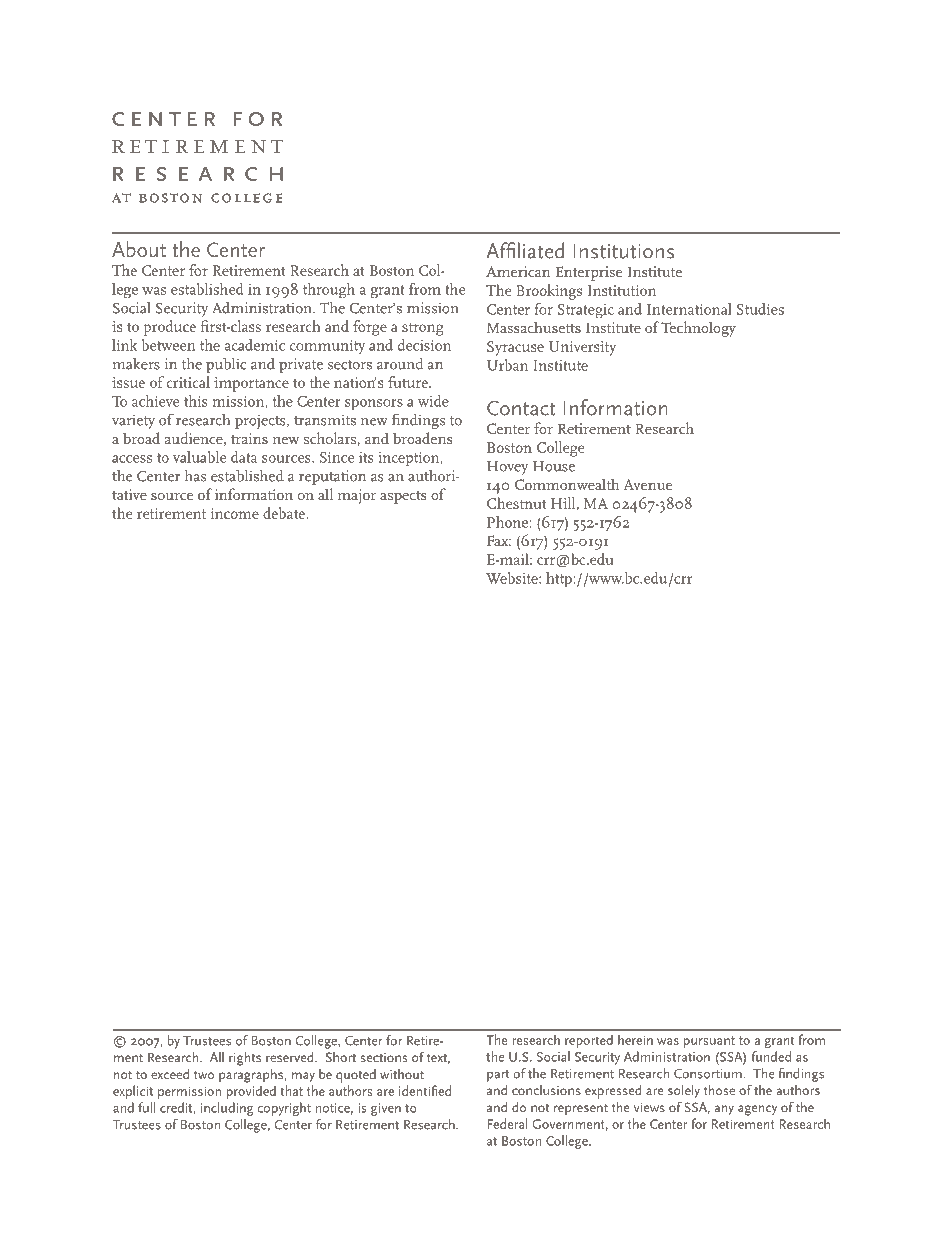 This page has width=952, height=1233. What do you see at coordinates (698, 329) in the page?
I see `Technology` at bounding box center [698, 329].
